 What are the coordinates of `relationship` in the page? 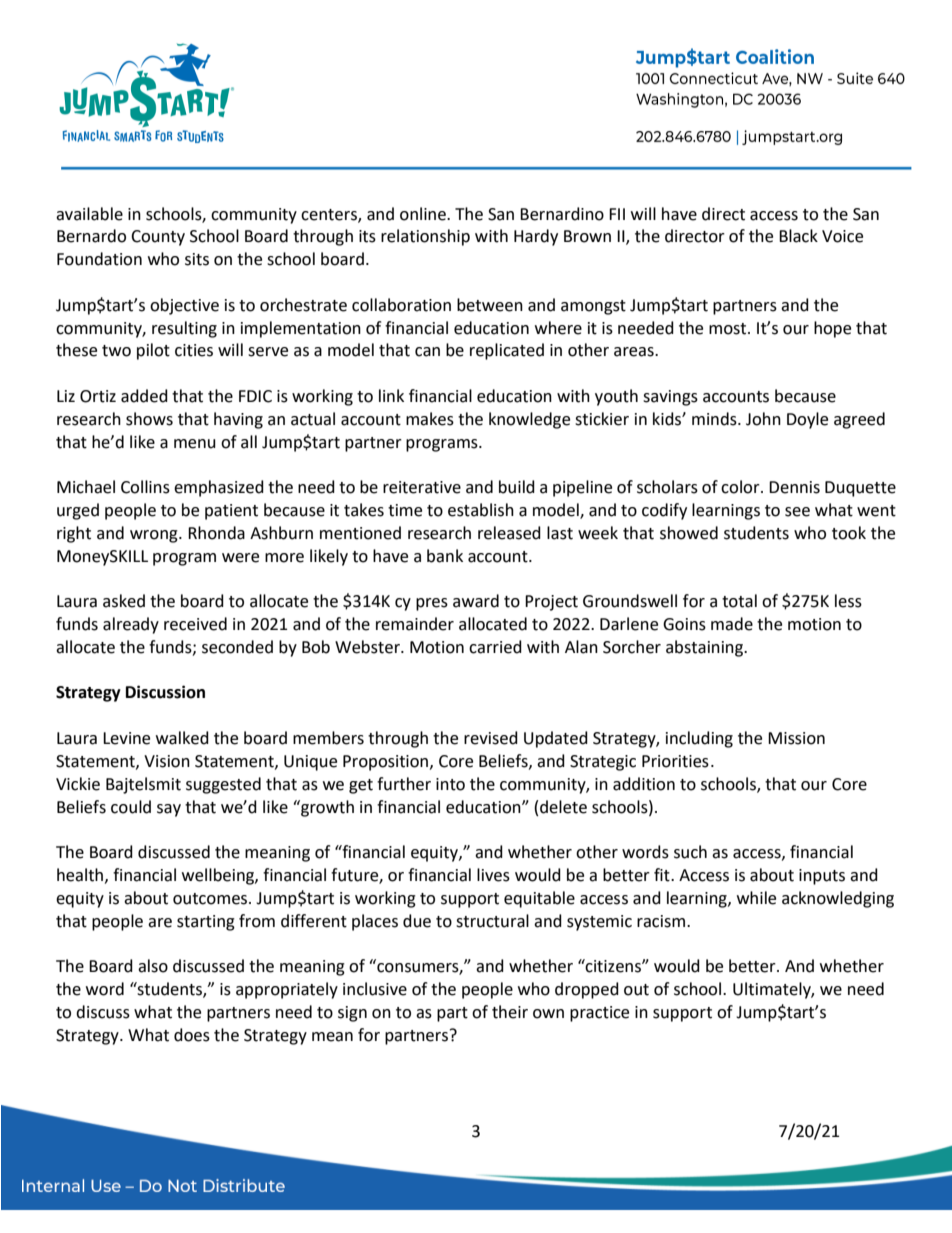 It's located at (425, 237).
